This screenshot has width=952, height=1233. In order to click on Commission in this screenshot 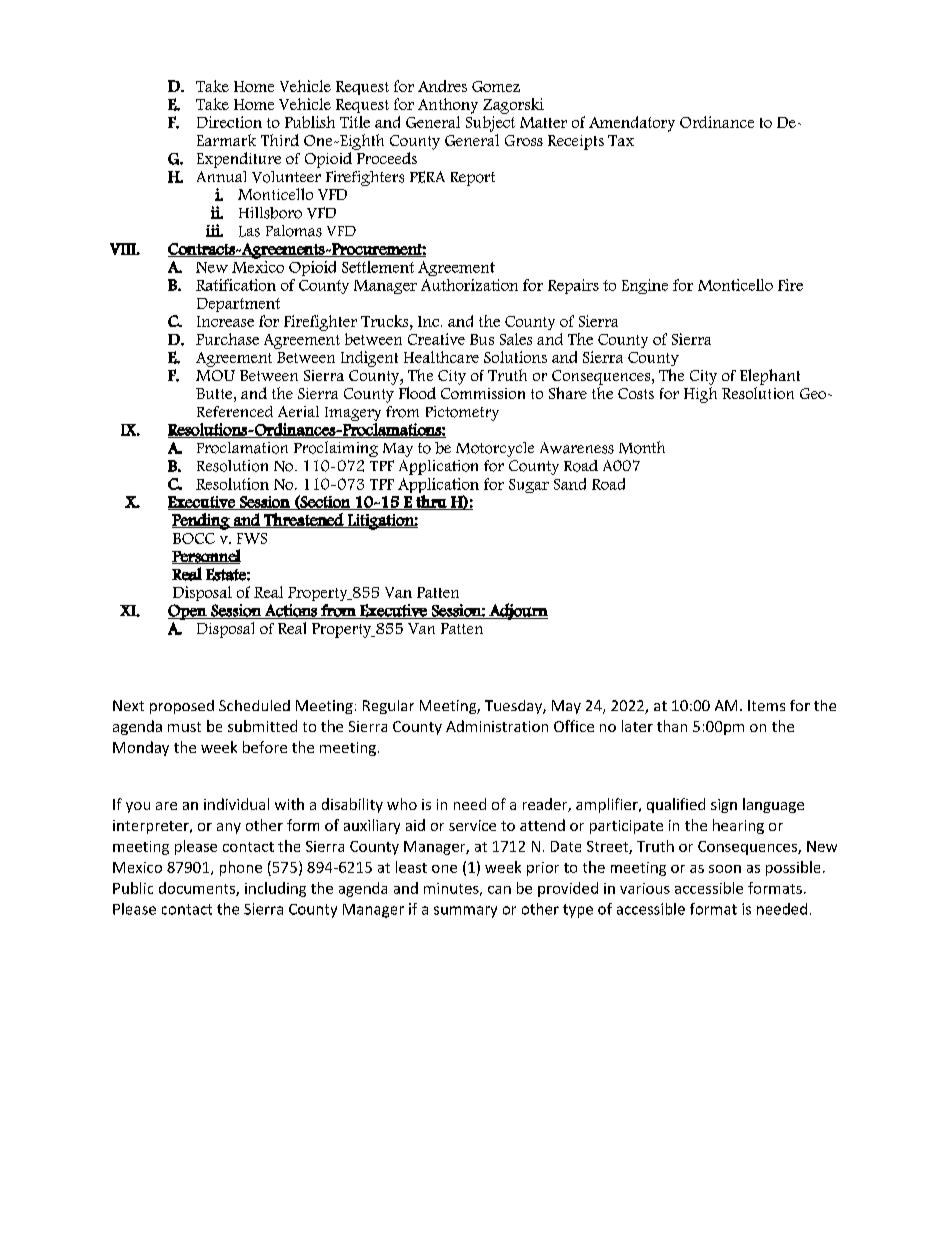, I will do `click(483, 393)`.
